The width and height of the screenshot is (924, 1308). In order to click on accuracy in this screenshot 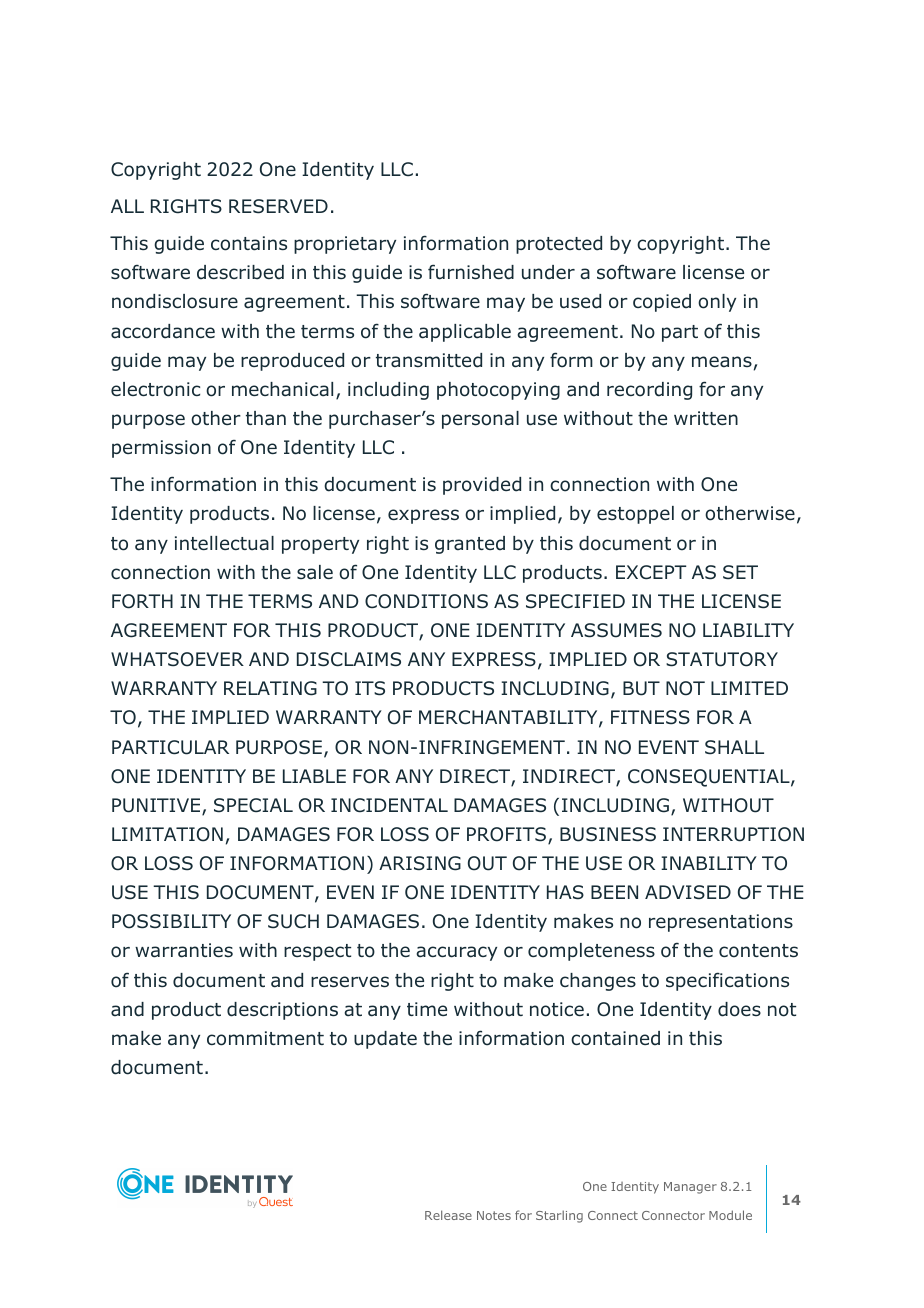, I will do `click(456, 953)`.
